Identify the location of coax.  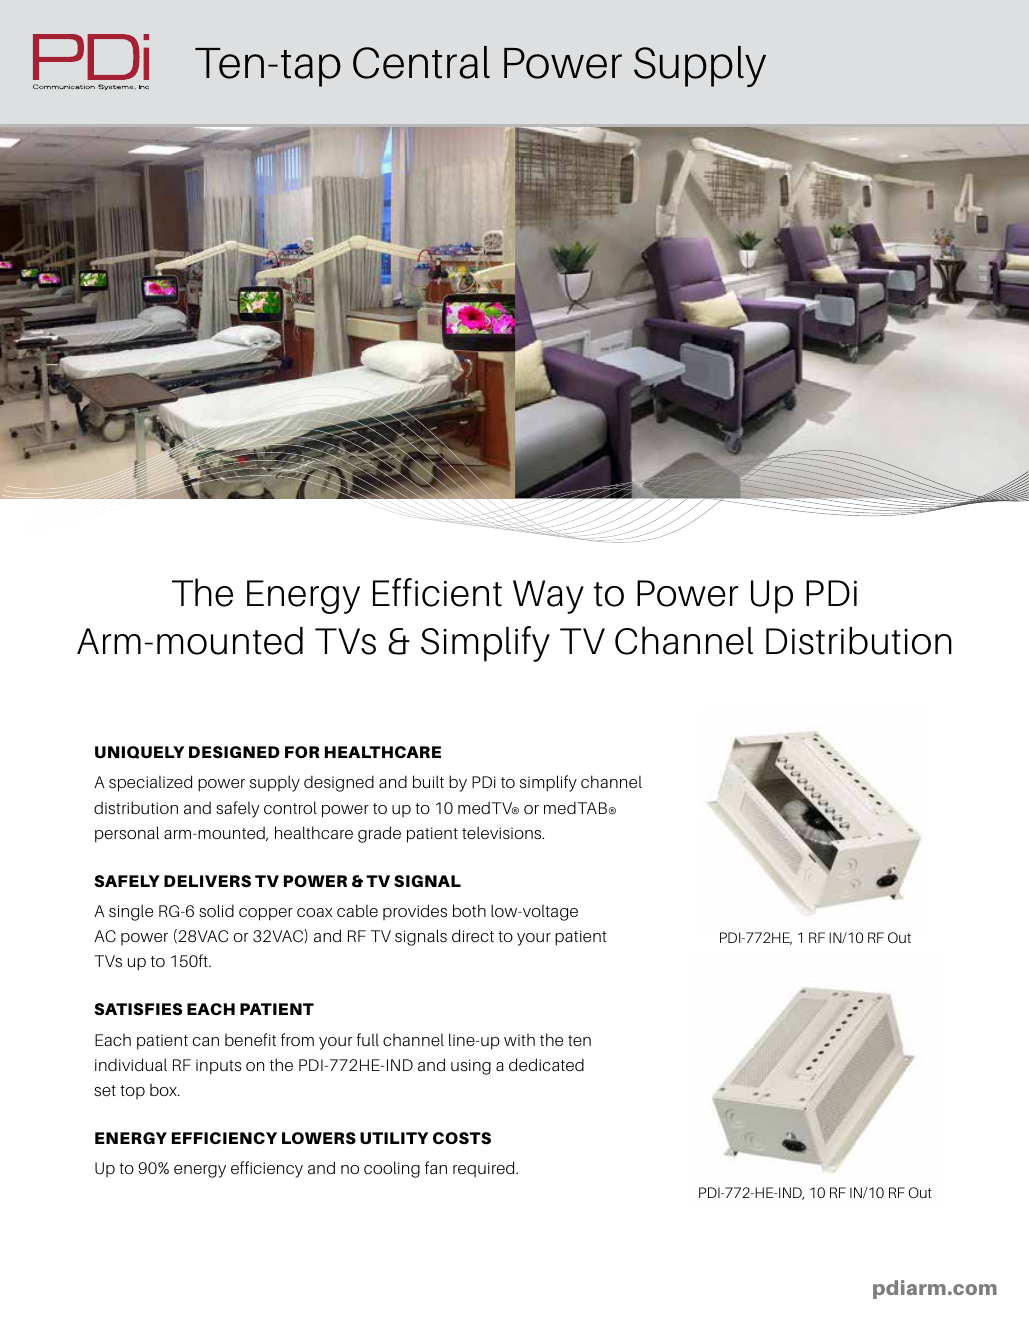
(314, 913).
